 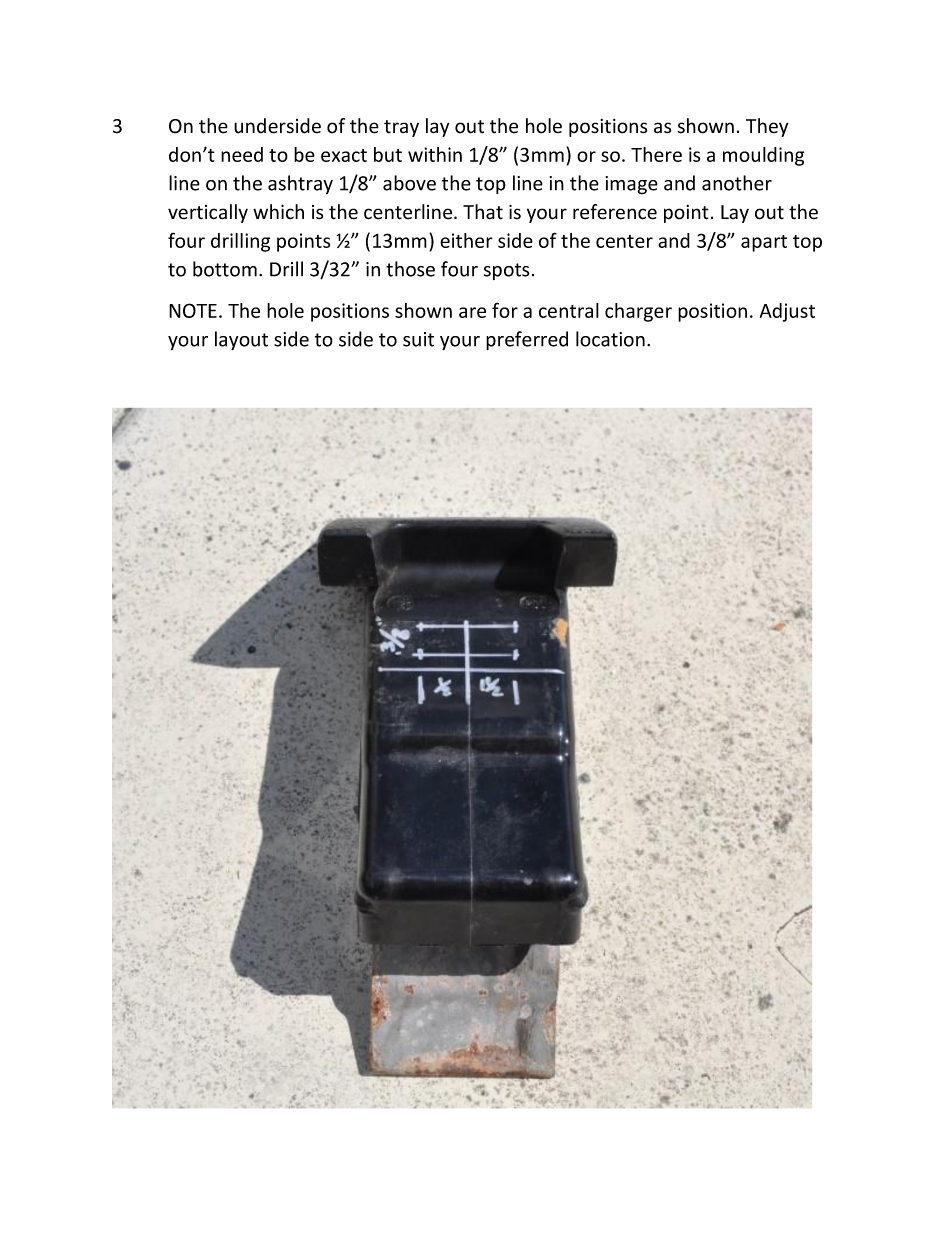 What do you see at coordinates (466, 240) in the image?
I see `either` at bounding box center [466, 240].
